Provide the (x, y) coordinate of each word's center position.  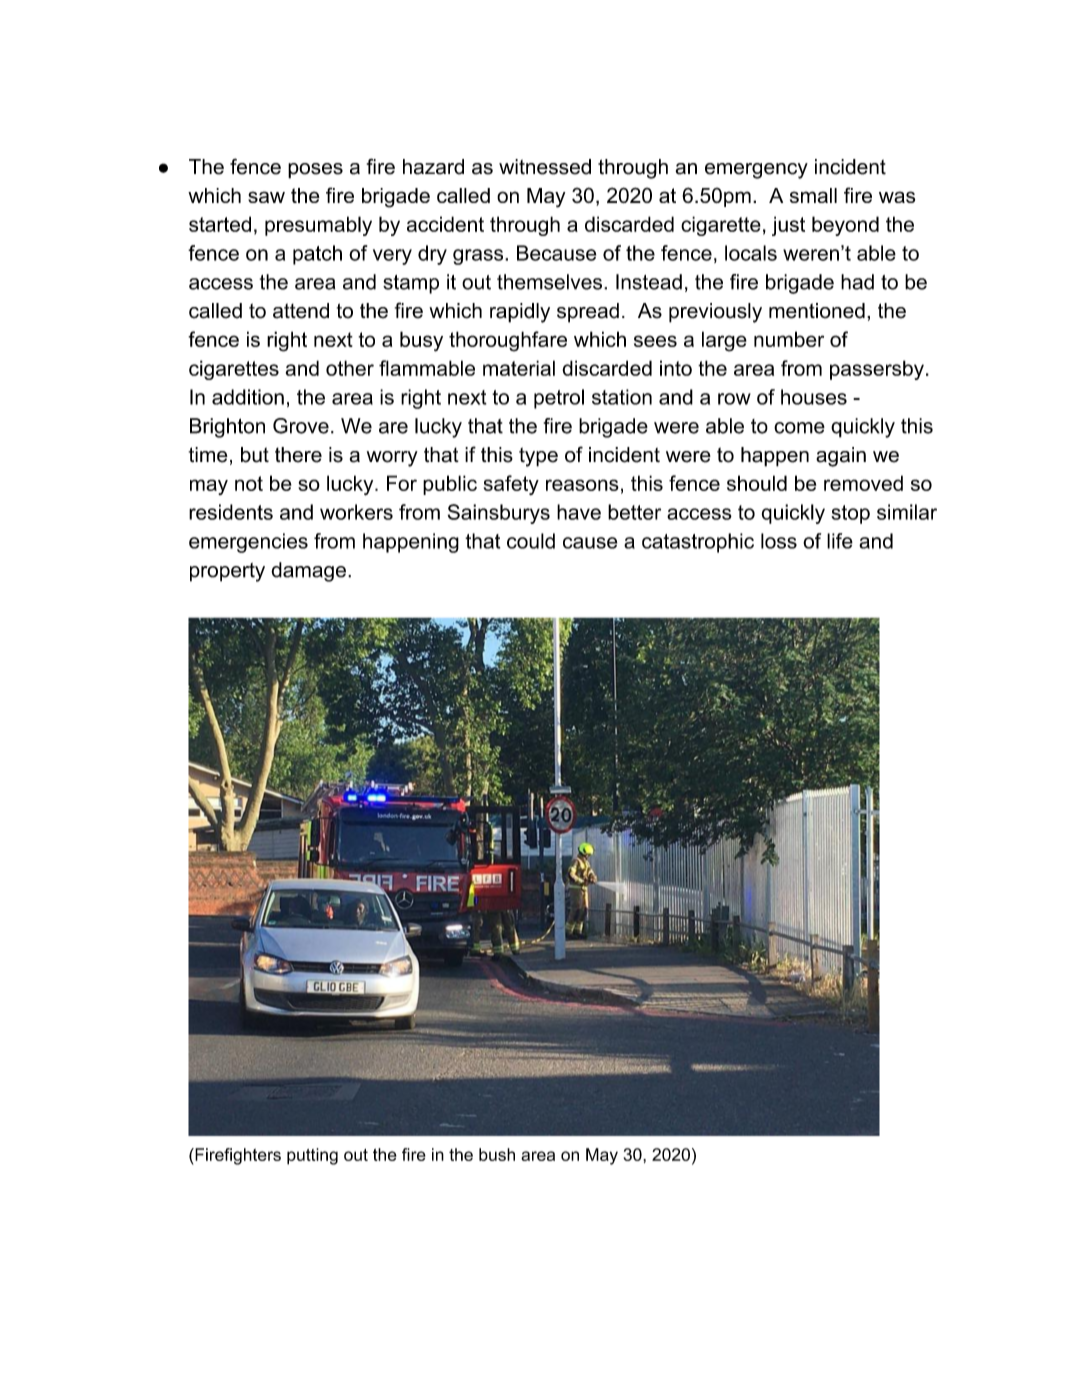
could (531, 541)
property (227, 572)
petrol (559, 399)
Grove (301, 426)
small (813, 195)
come (799, 428)
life (840, 541)
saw (266, 197)
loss (779, 541)
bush (497, 1154)
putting (312, 1156)
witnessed (545, 167)
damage (308, 572)
